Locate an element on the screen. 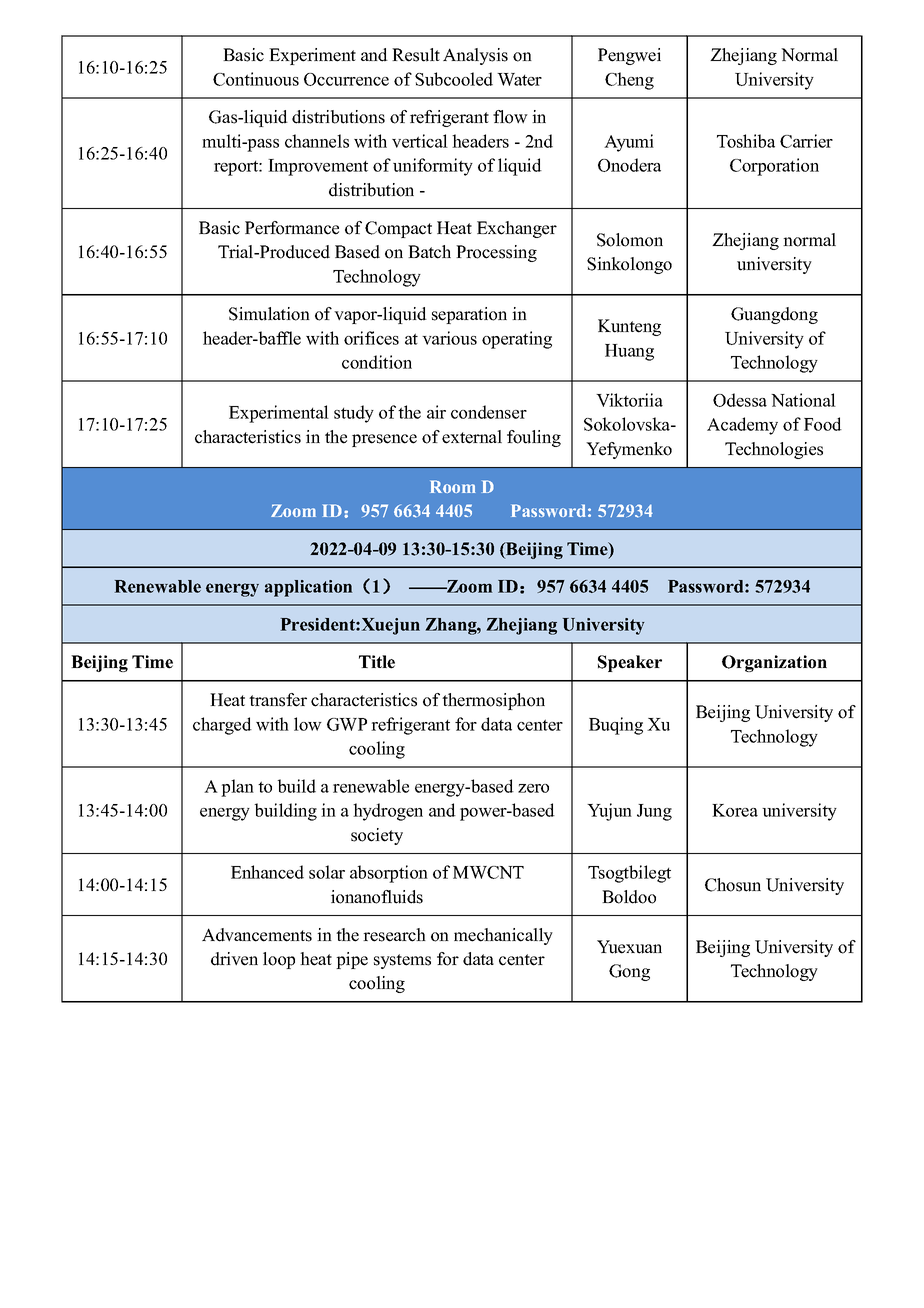 The image size is (924, 1308). Continuous is located at coordinates (256, 79).
